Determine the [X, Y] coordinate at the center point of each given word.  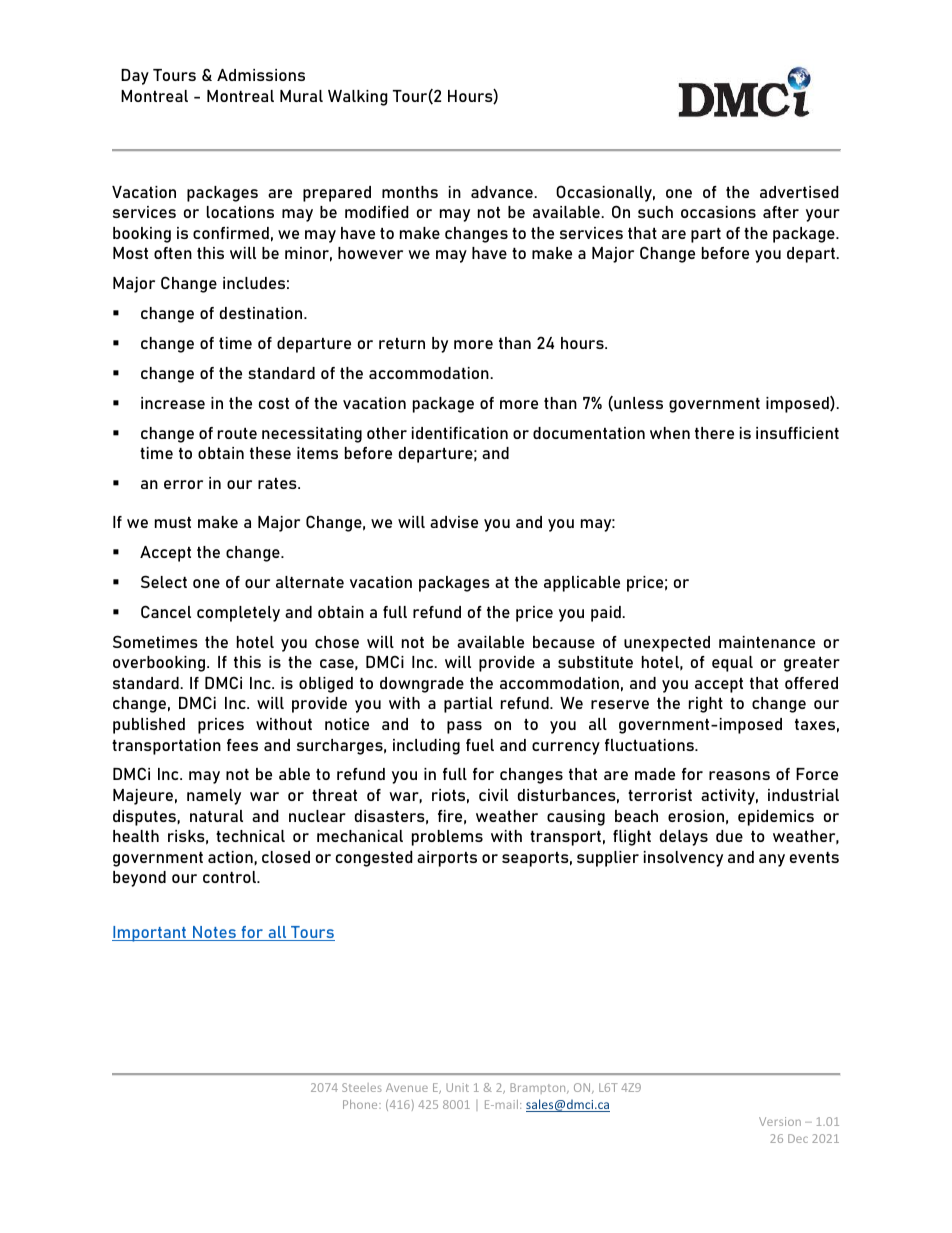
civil [493, 795]
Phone [361, 1104]
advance [503, 192]
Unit [457, 1087]
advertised [799, 192]
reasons [739, 775]
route [237, 433]
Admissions [261, 75]
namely [214, 797]
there [714, 433]
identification [460, 433]
